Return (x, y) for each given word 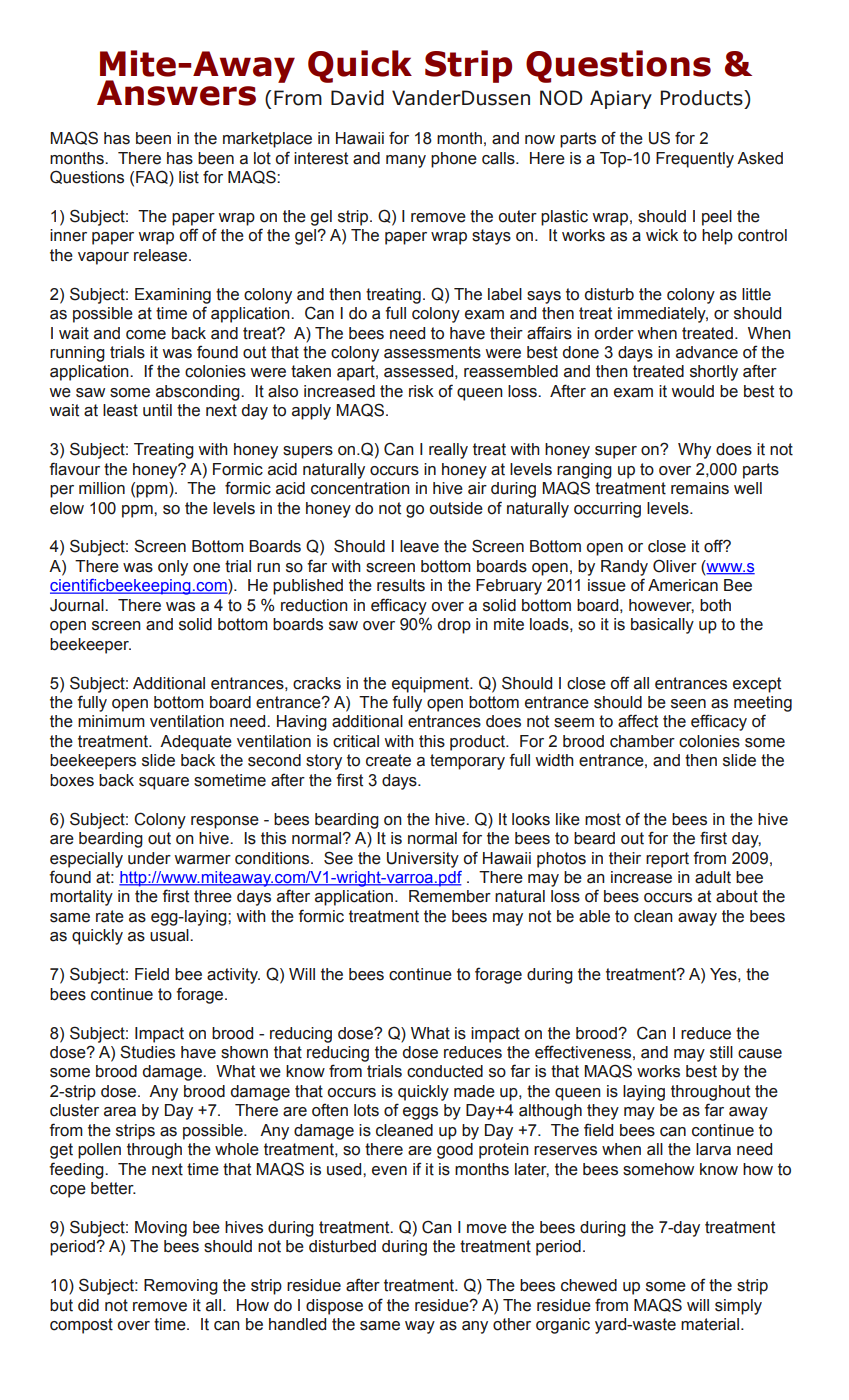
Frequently (695, 160)
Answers (176, 93)
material (710, 1324)
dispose (334, 1307)
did (88, 1305)
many (406, 161)
